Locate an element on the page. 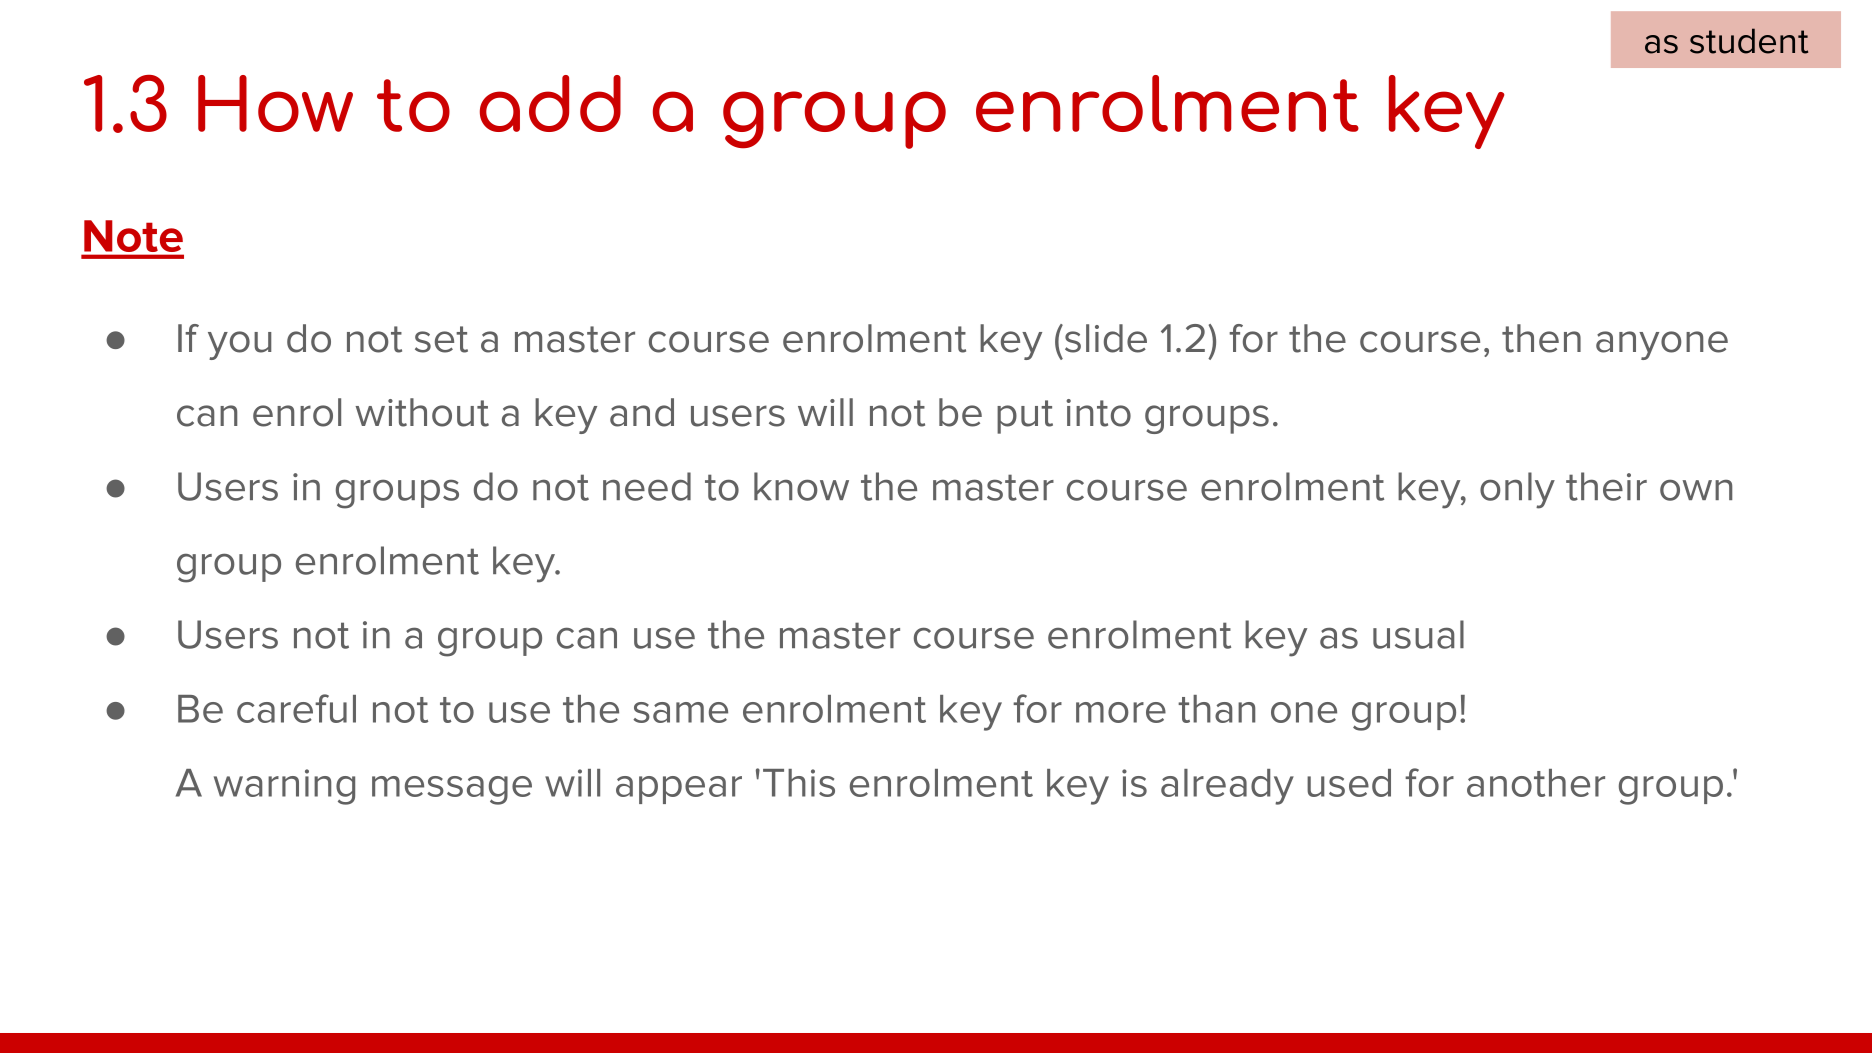  more is located at coordinates (1121, 712).
